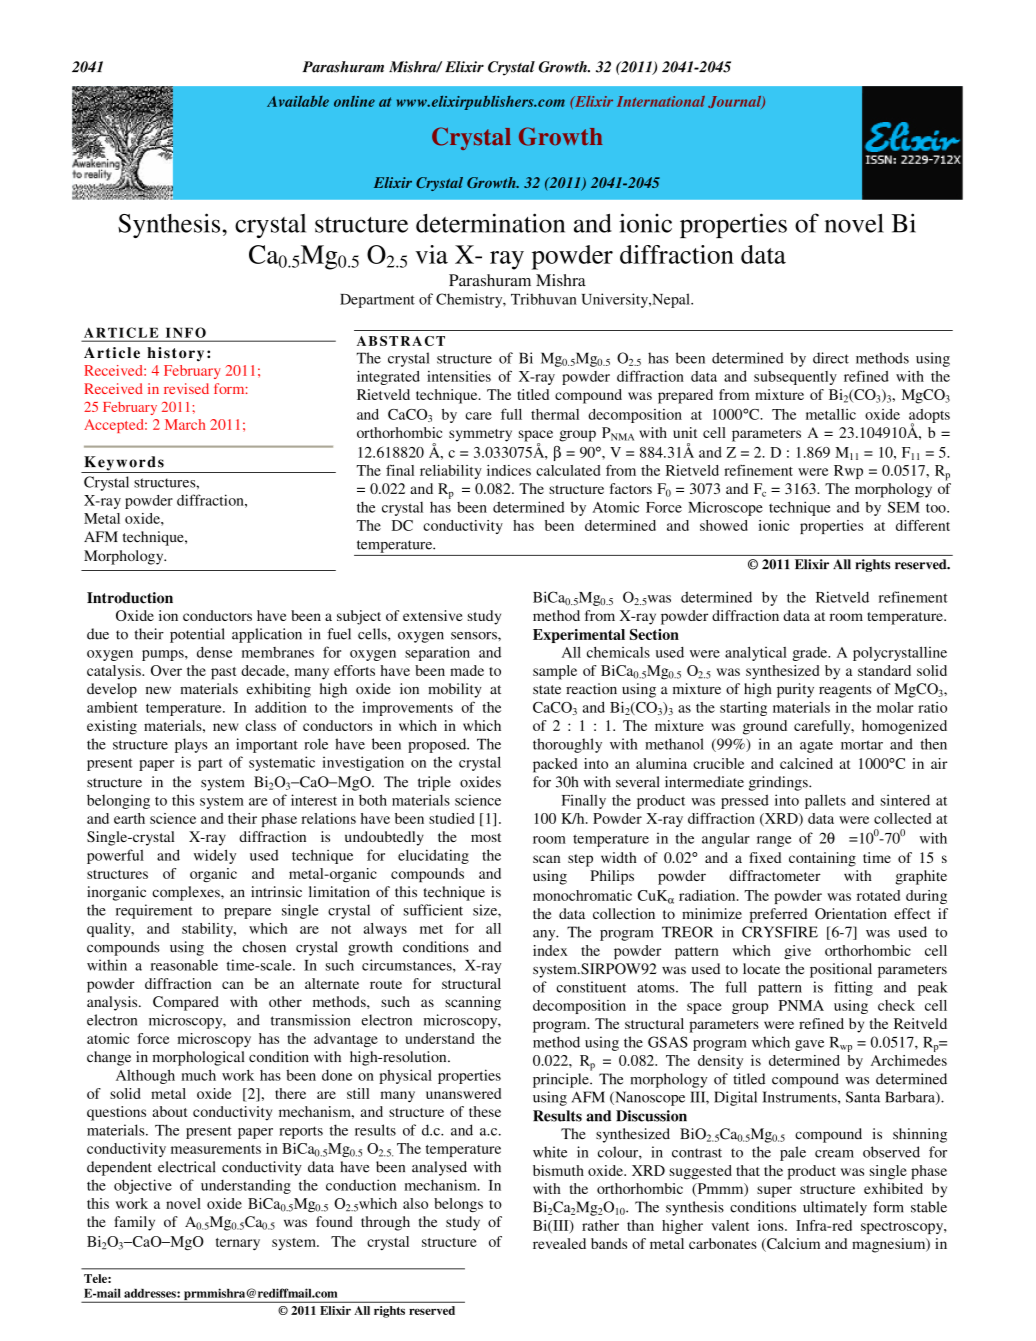 Image resolution: width=1036 pixels, height=1341 pixels. What do you see at coordinates (238, 1244) in the screenshot?
I see `ternary` at bounding box center [238, 1244].
